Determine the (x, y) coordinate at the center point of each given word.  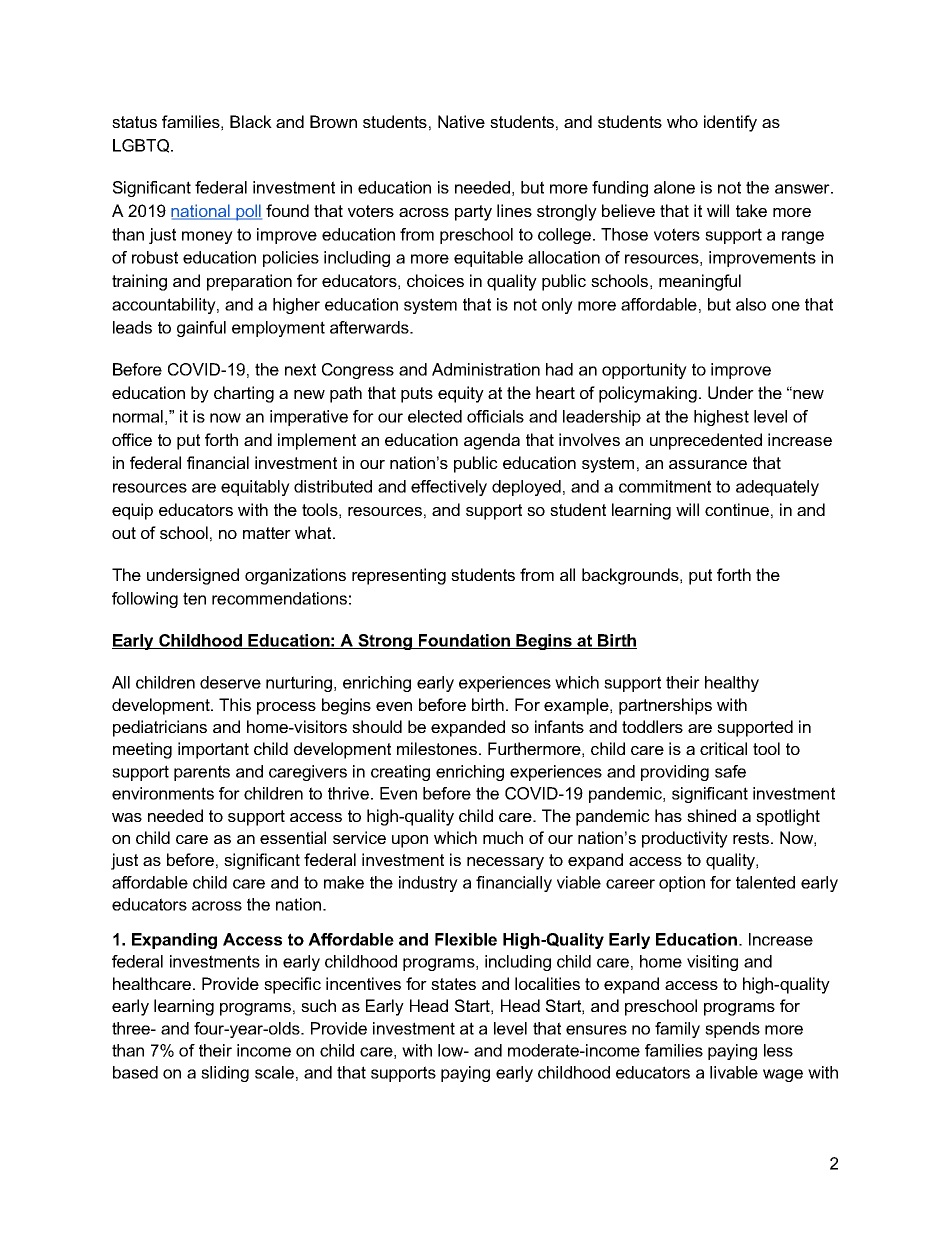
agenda (492, 441)
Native (461, 121)
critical (723, 748)
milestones (438, 748)
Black (251, 121)
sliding (225, 1074)
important (213, 750)
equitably (255, 488)
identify (730, 123)
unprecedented (706, 441)
